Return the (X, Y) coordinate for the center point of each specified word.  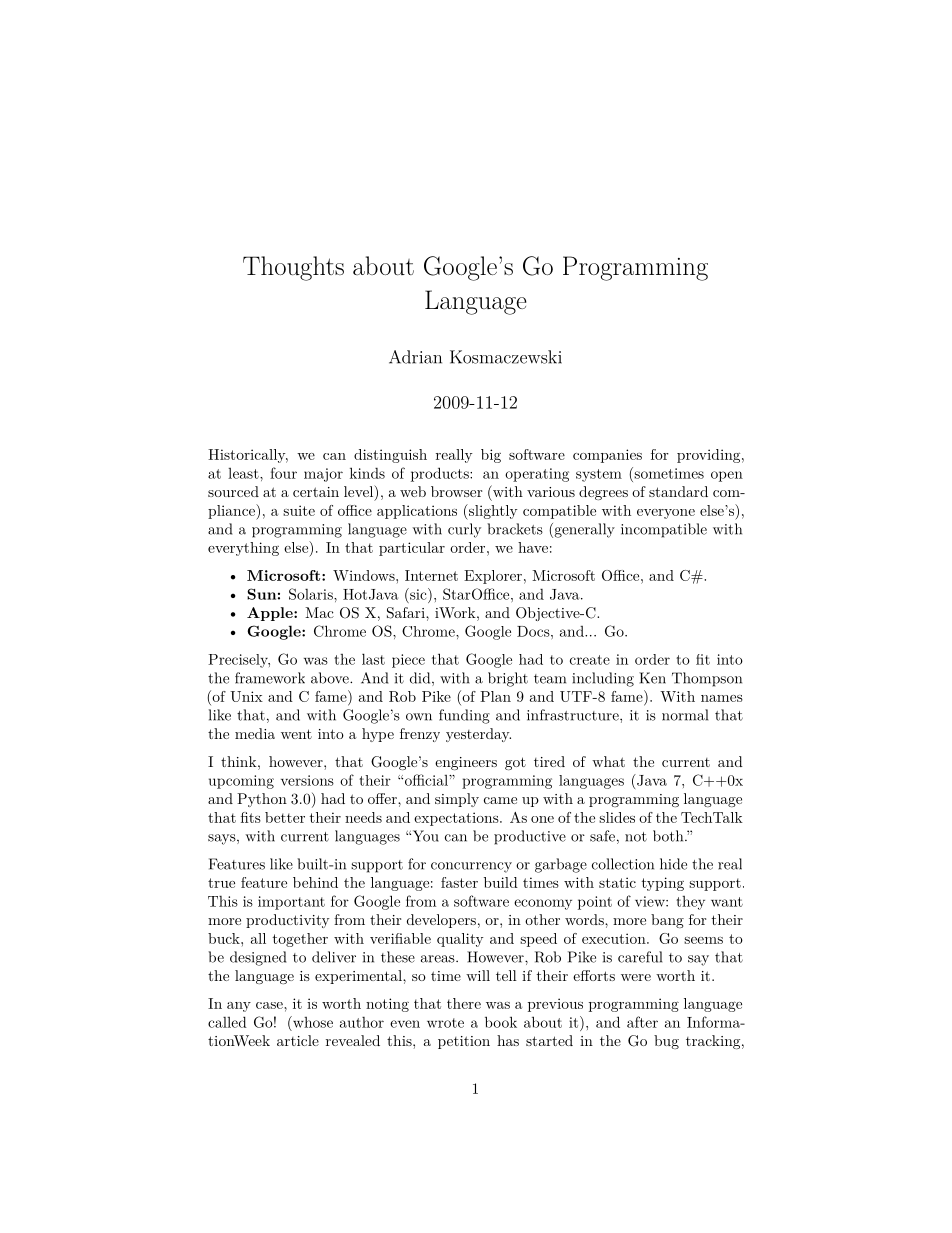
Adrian (415, 357)
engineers (466, 763)
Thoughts (293, 268)
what (608, 761)
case (270, 1005)
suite (299, 510)
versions (307, 780)
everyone (666, 514)
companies (607, 456)
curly (464, 530)
